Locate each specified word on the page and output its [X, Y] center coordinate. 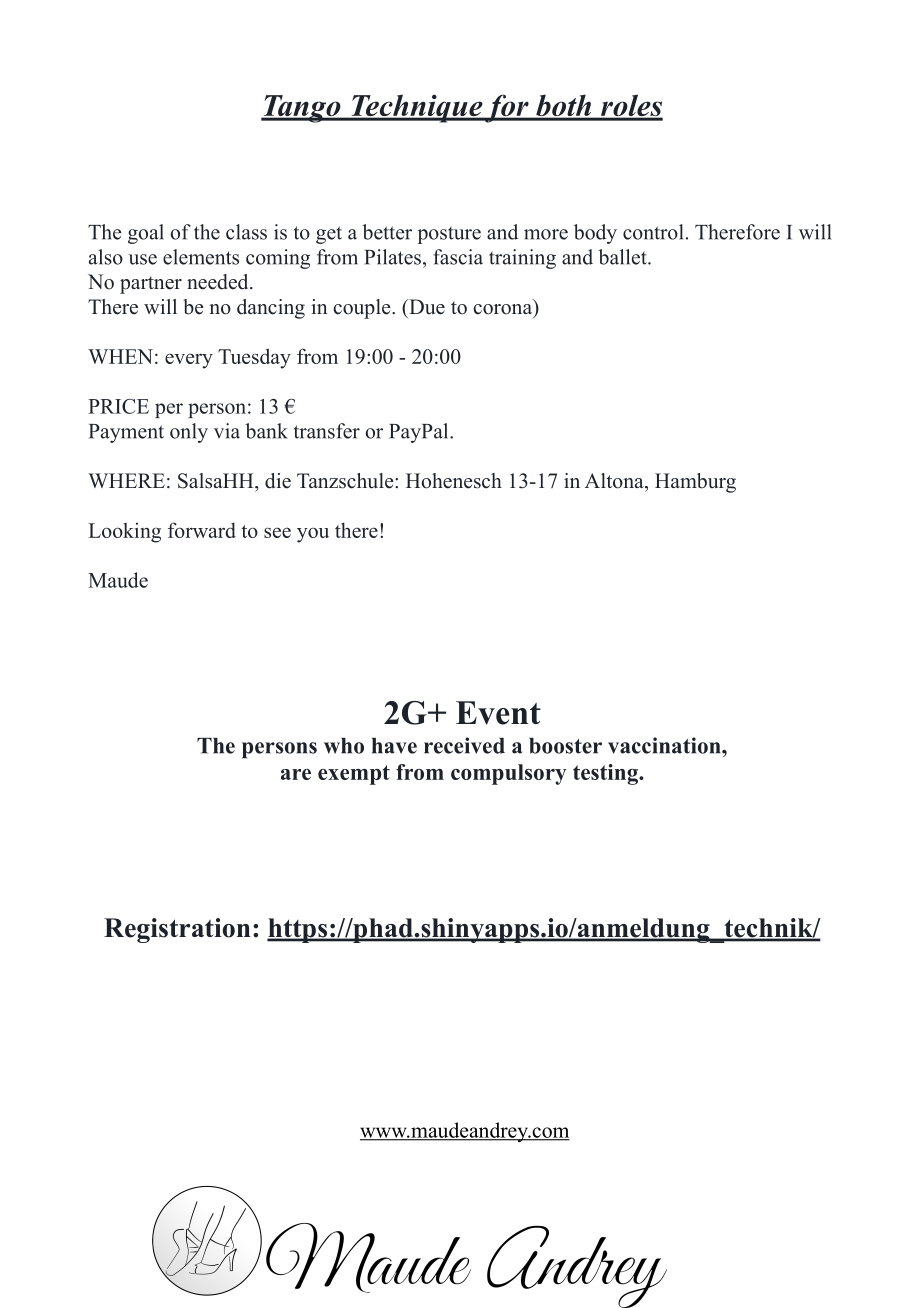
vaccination [665, 745]
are [296, 774]
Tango [302, 109]
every [189, 361]
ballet [624, 257]
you [313, 535]
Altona [615, 481]
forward [202, 530]
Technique [416, 108]
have [394, 746]
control [653, 232]
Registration [177, 930]
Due [426, 307]
